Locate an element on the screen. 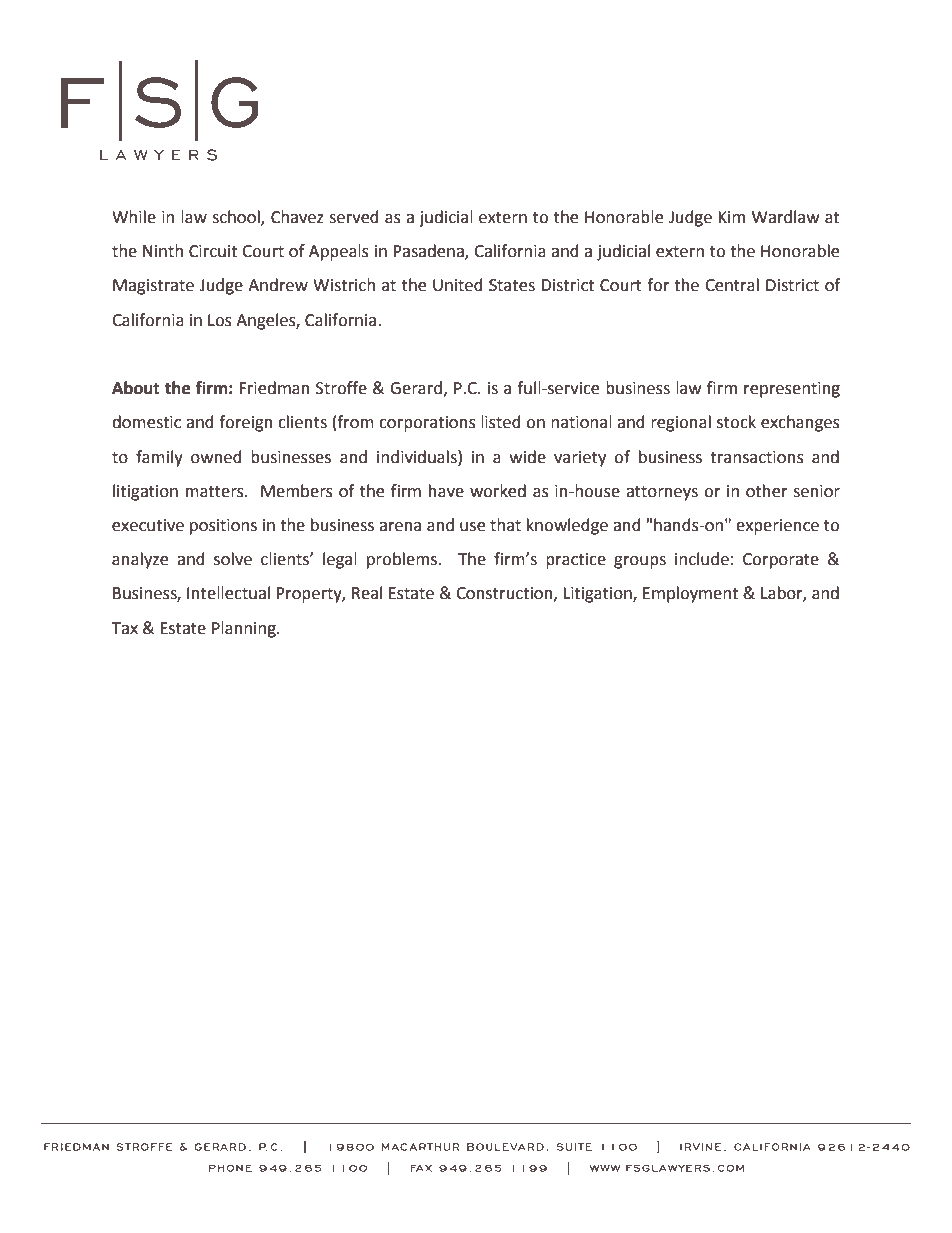 The width and height of the screenshot is (952, 1233). Kim is located at coordinates (731, 217).
